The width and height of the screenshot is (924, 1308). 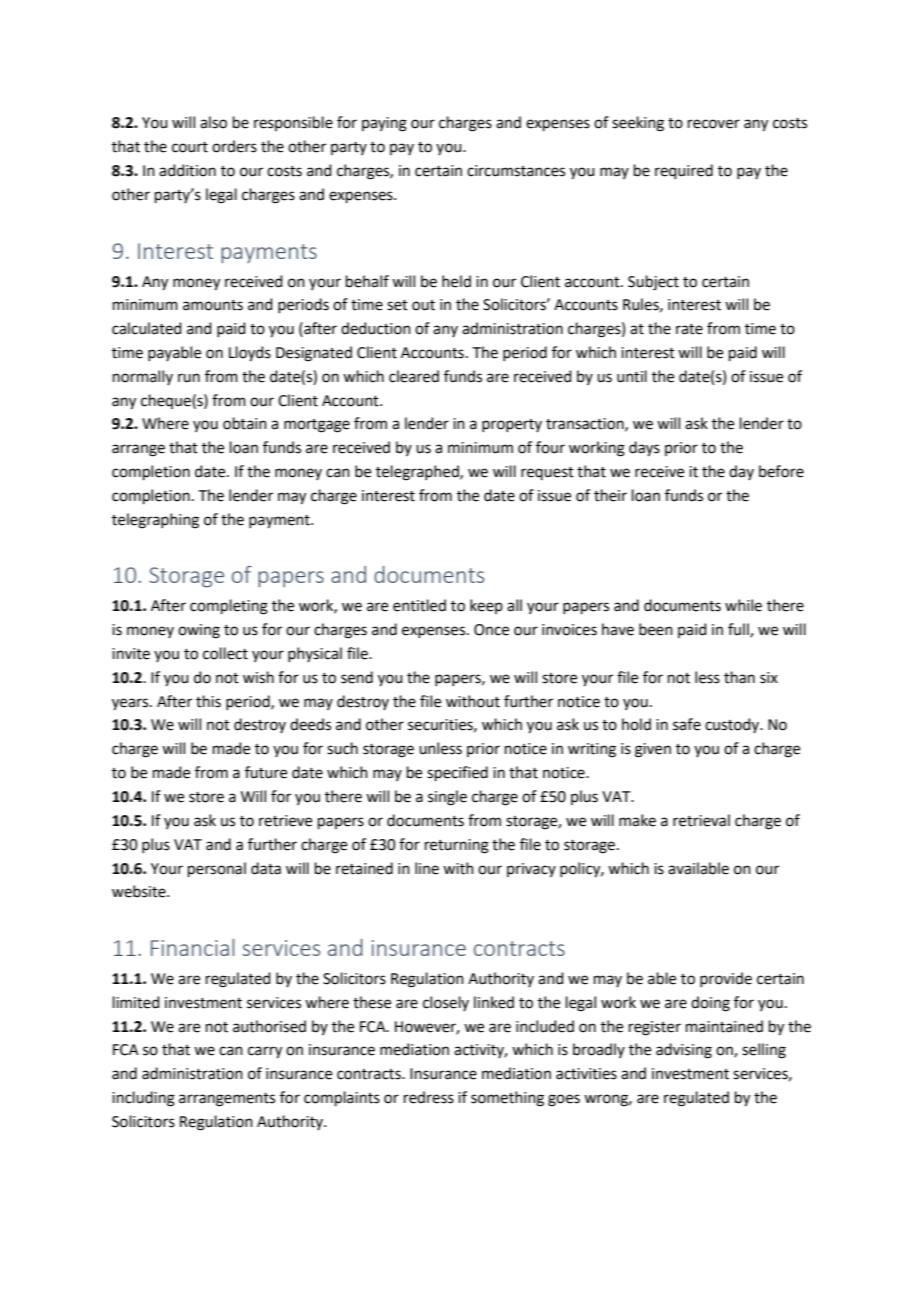 What do you see at coordinates (684, 1051) in the screenshot?
I see `advising` at bounding box center [684, 1051].
